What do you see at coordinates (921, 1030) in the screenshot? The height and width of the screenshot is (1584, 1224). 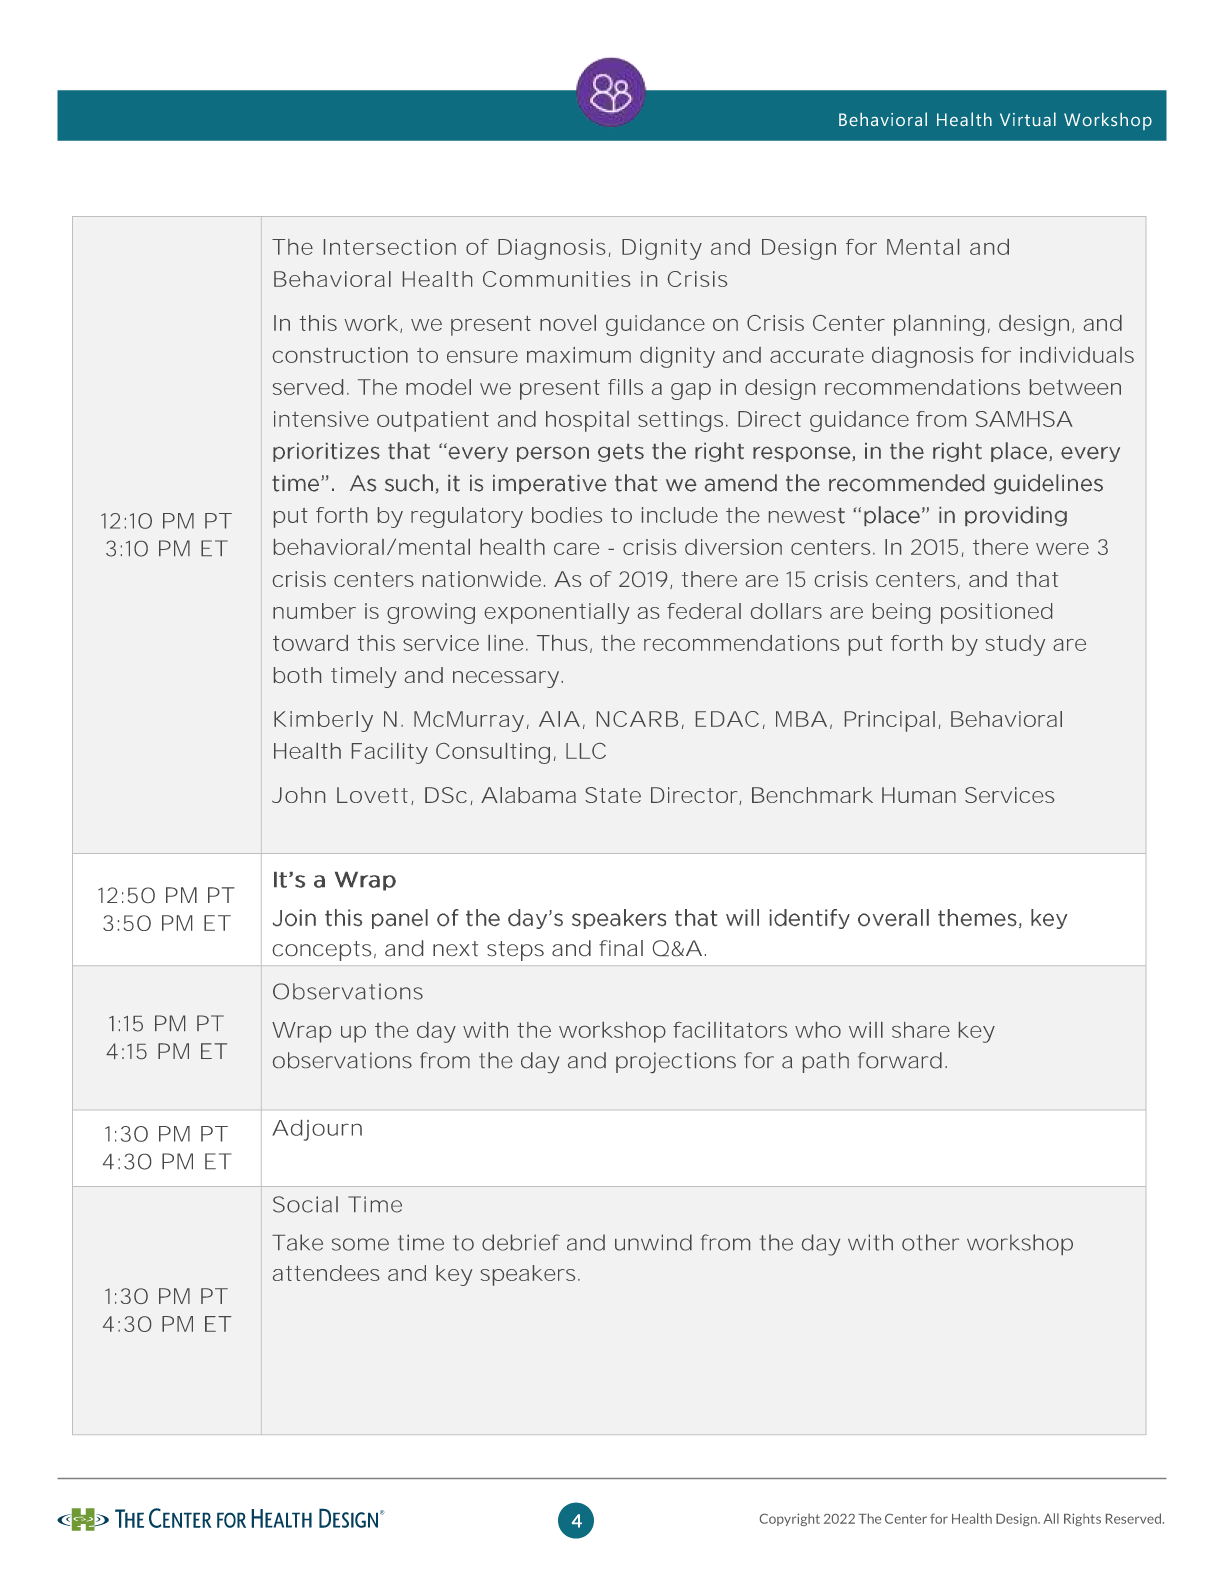 I see `share` at bounding box center [921, 1030].
